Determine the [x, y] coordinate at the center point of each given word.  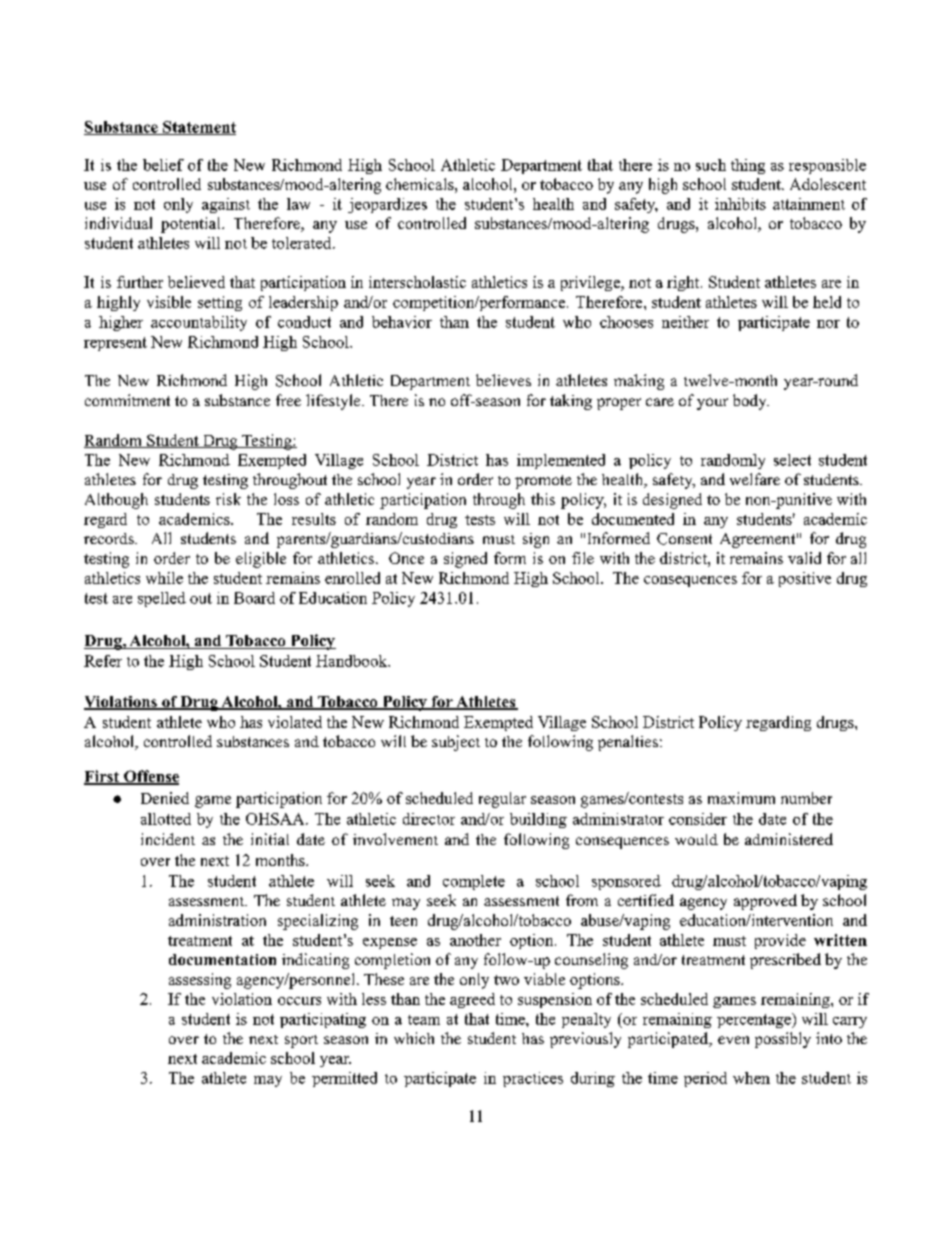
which [414, 1038]
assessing [200, 981]
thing [748, 166]
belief [163, 165]
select [792, 460]
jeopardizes [387, 205]
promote [543, 482]
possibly [783, 1040]
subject [456, 743]
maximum [741, 798]
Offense [150, 777]
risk [228, 499]
